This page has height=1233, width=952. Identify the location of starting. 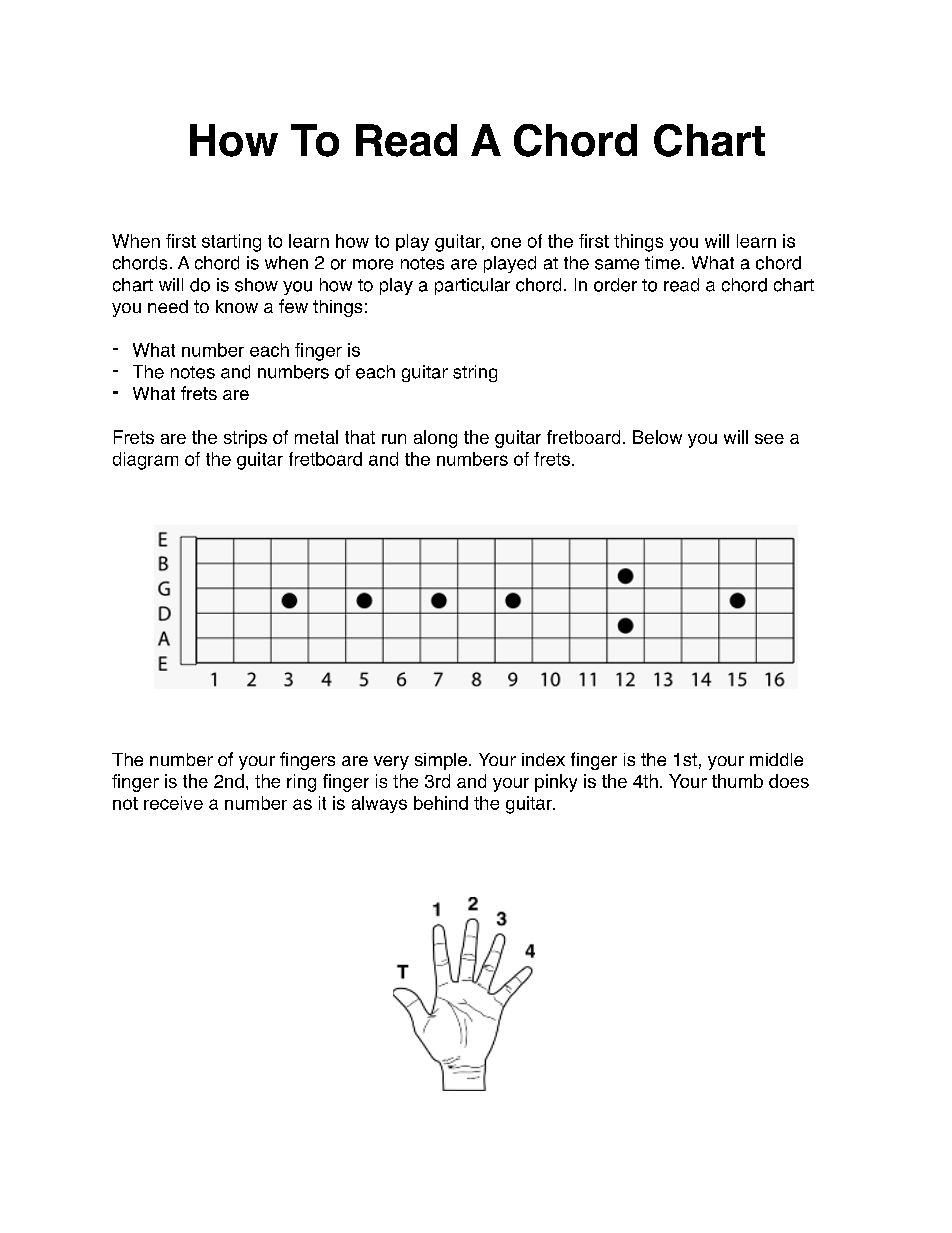
(231, 243).
